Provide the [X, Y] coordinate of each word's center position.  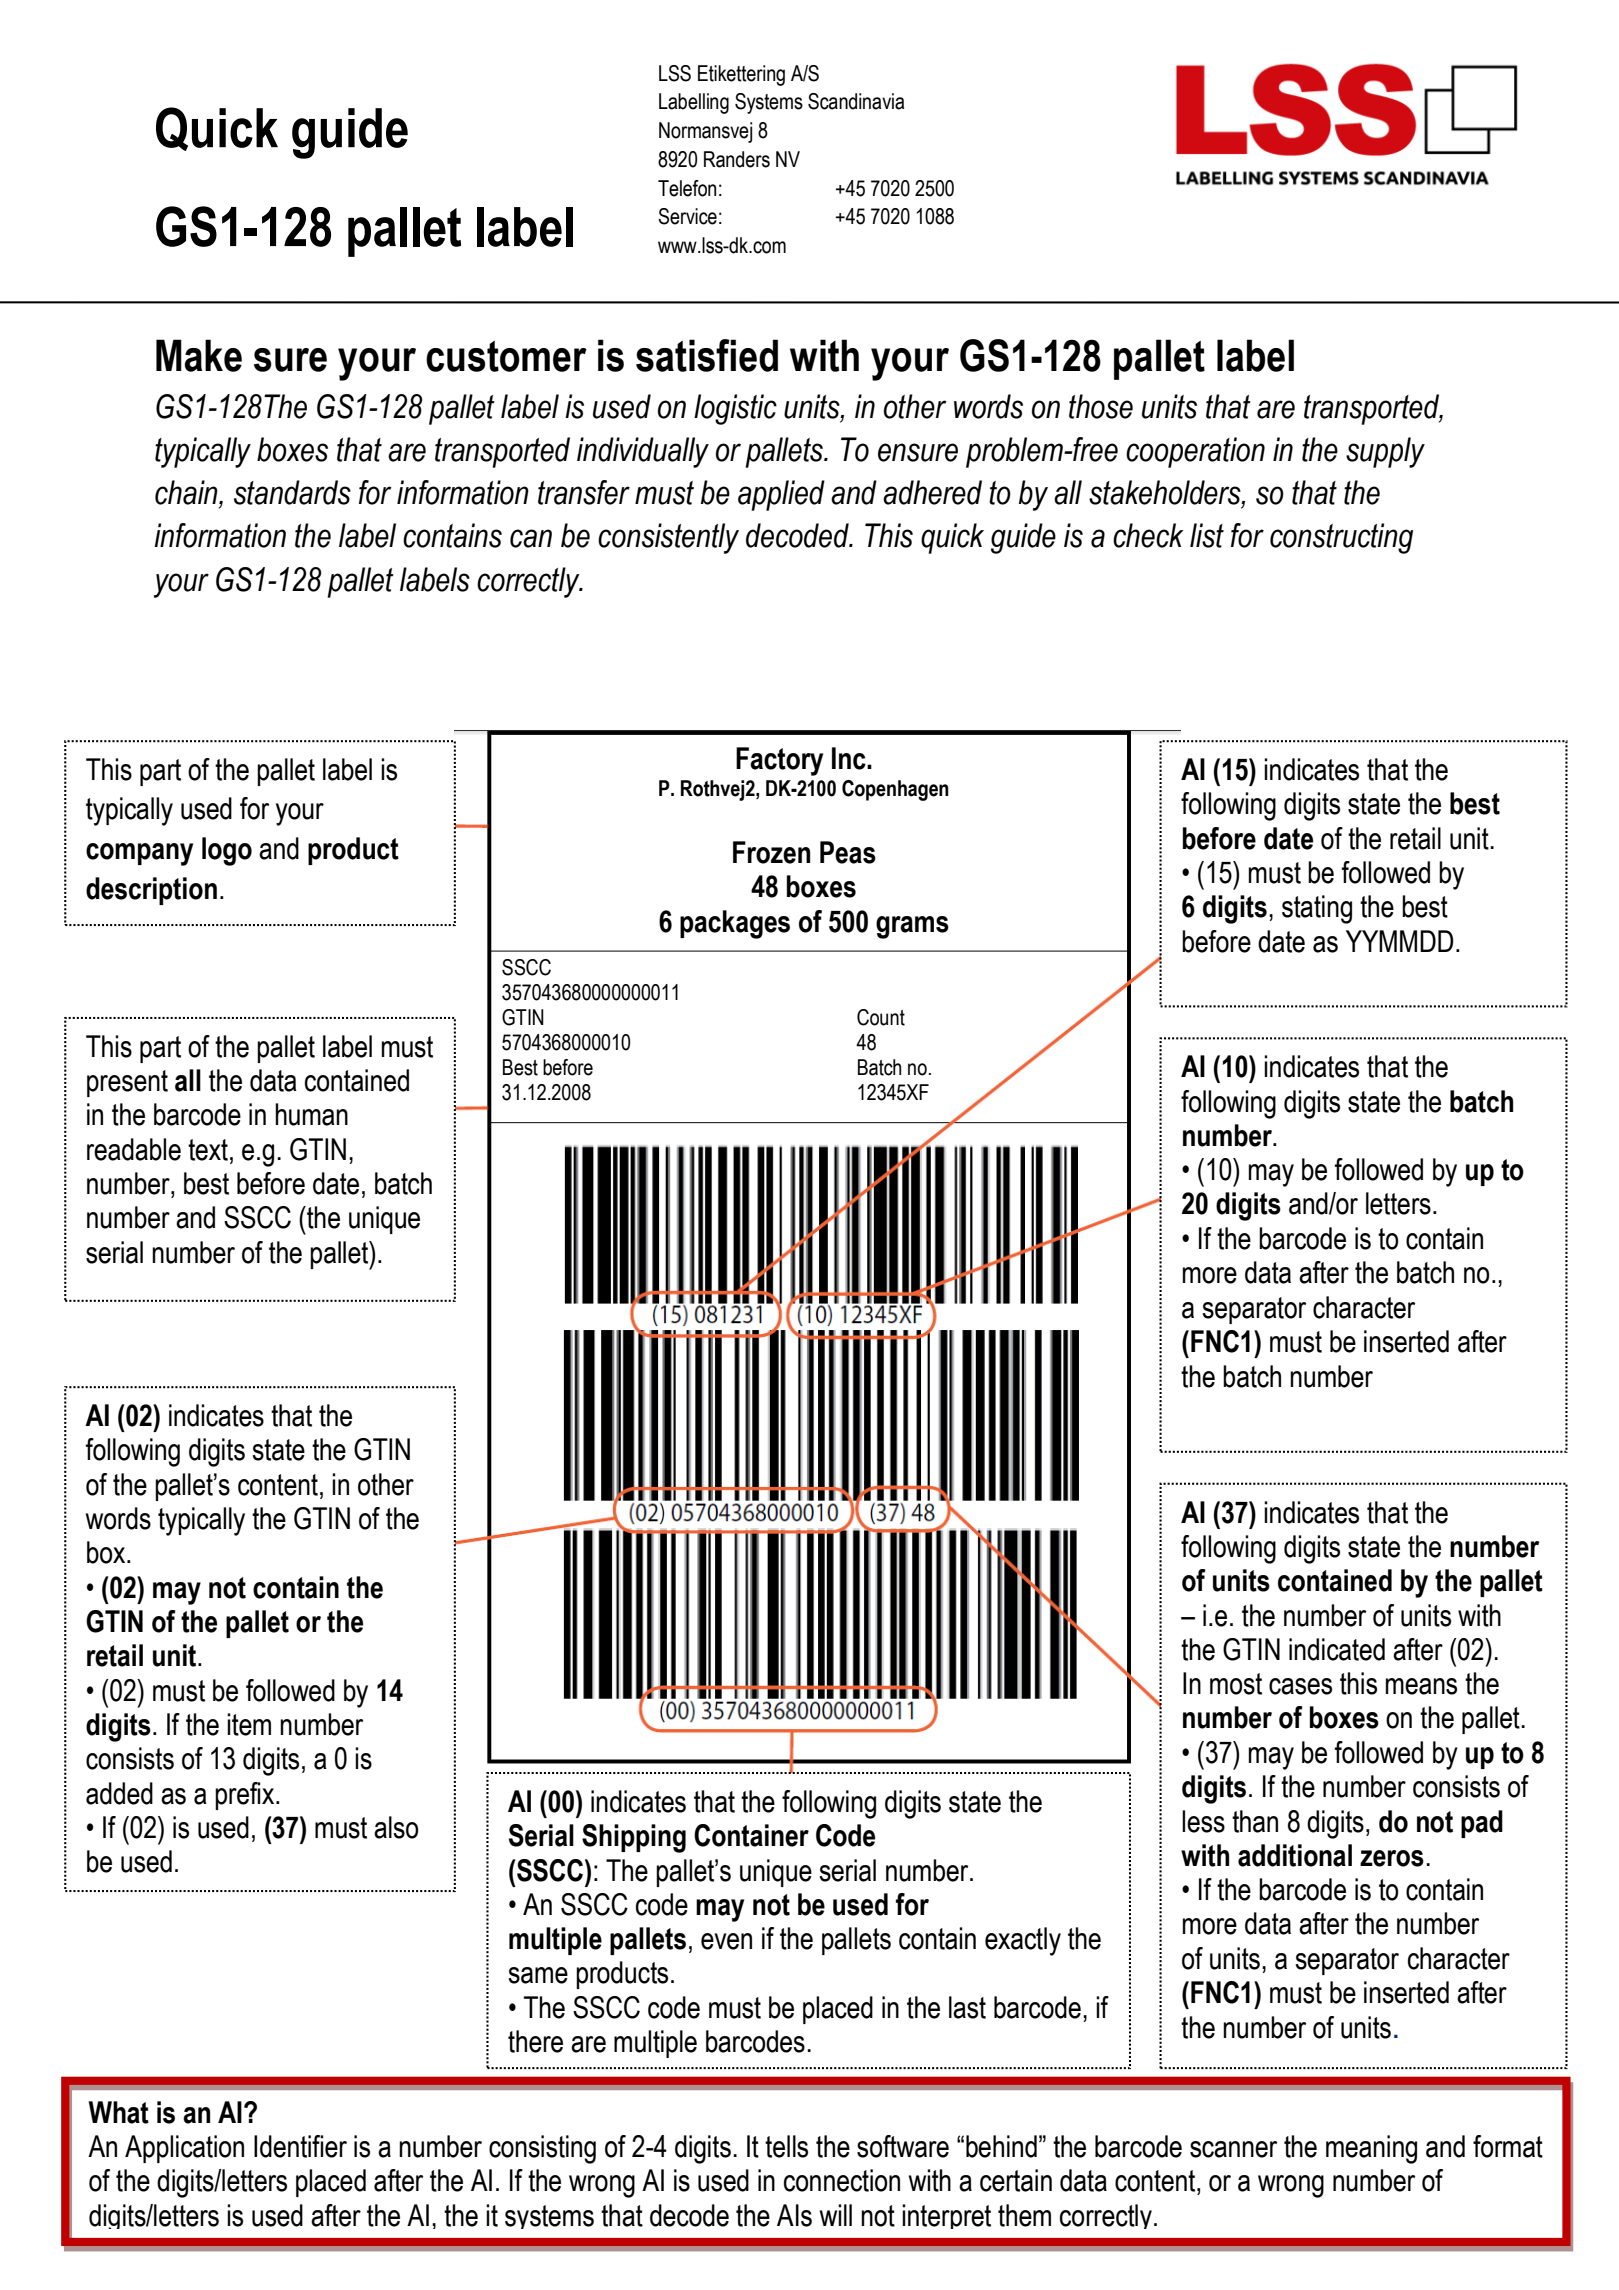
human [311, 1114]
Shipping [634, 1838]
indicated [1337, 1649]
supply [1385, 452]
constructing [1341, 538]
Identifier [300, 2146]
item [249, 1724]
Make [199, 355]
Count [881, 1017]
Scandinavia [856, 101]
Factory [779, 761]
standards [292, 492]
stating [1317, 909]
